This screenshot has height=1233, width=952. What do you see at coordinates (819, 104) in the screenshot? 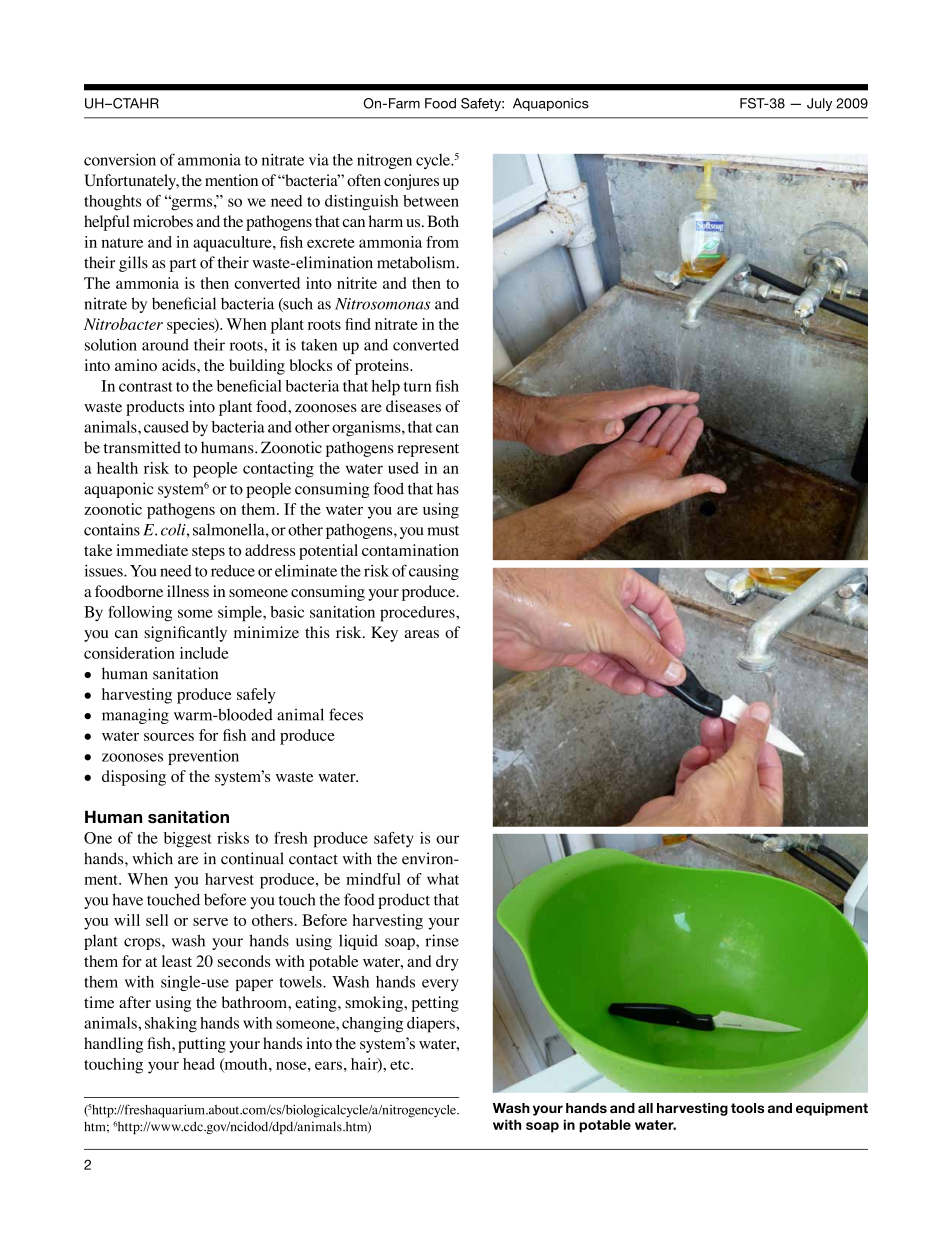
I see `July` at bounding box center [819, 104].
